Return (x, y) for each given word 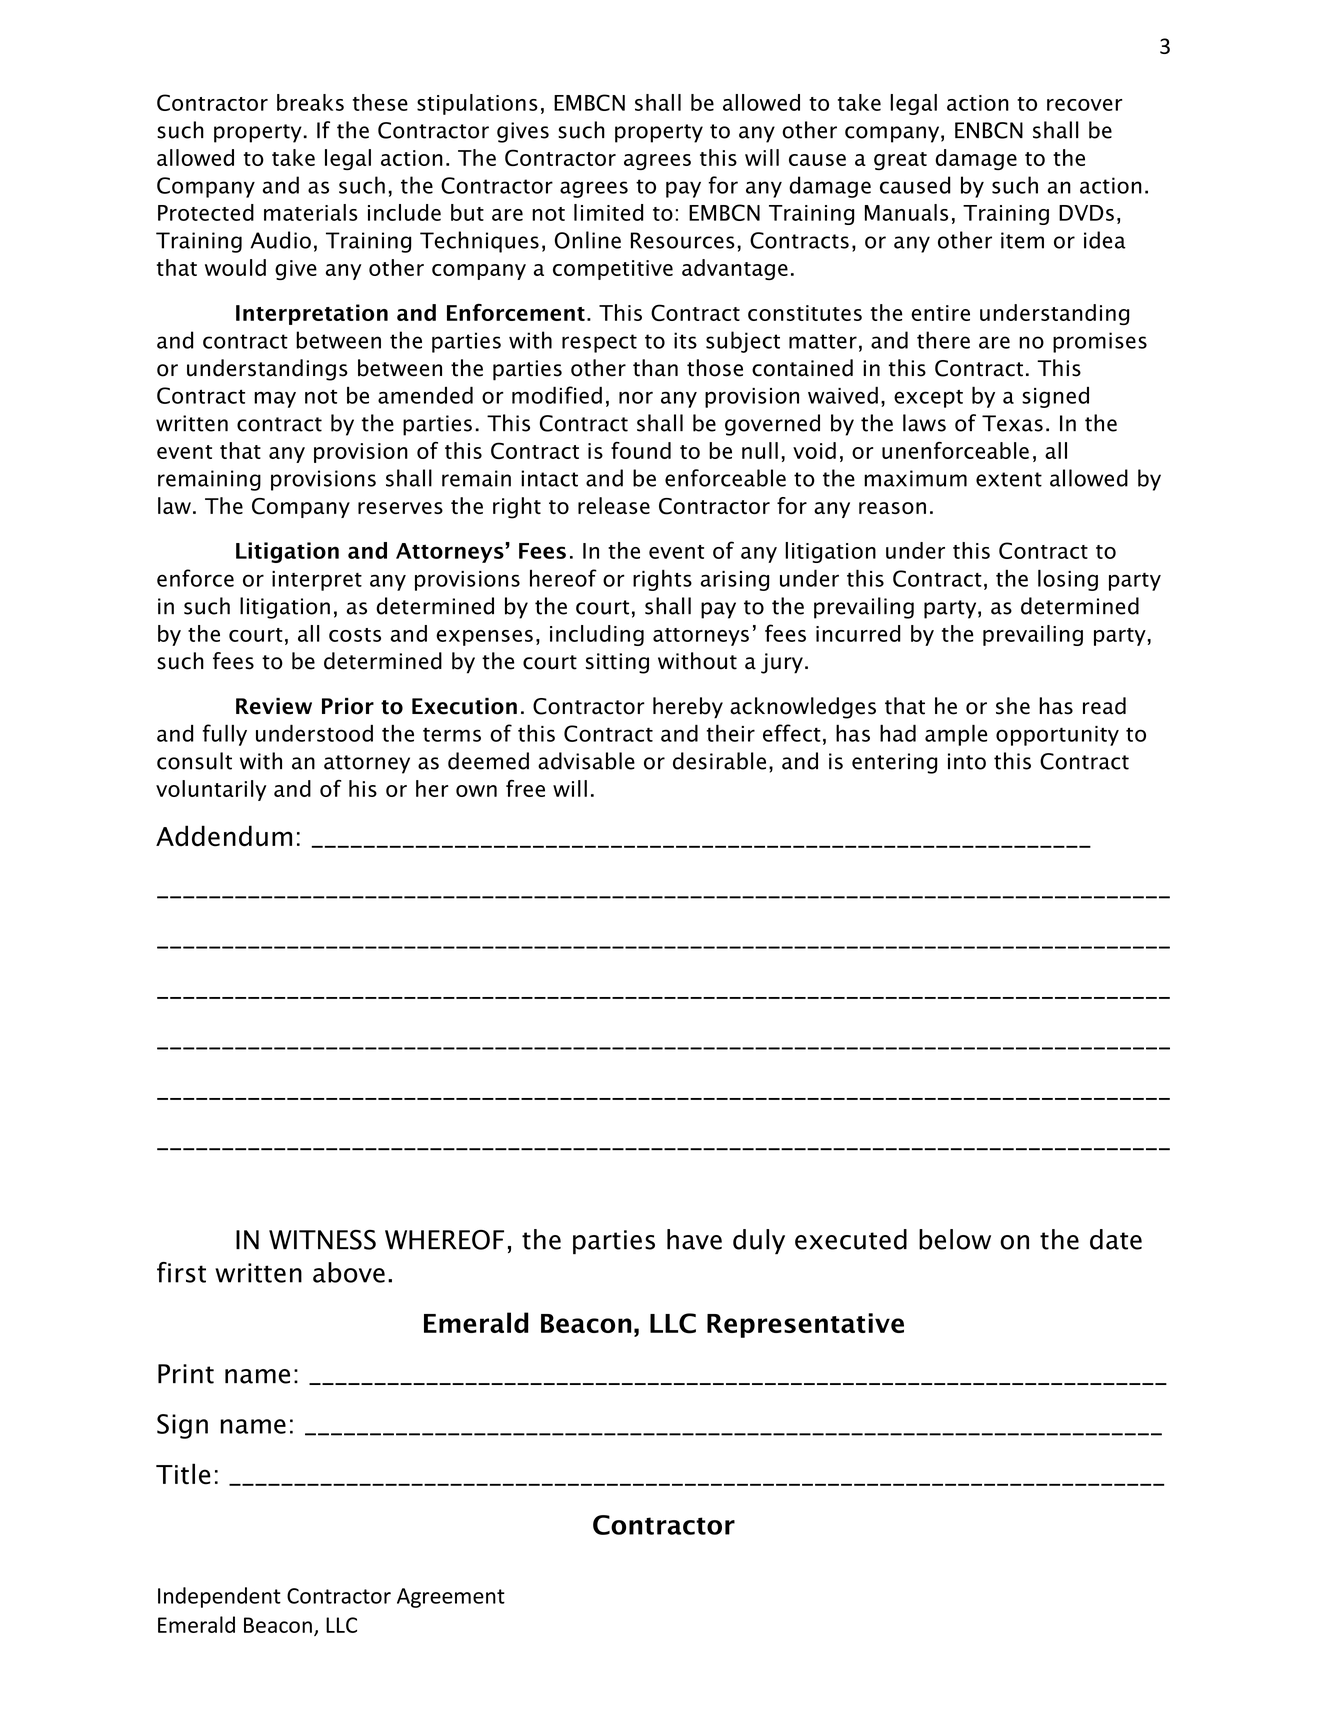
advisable (586, 761)
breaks (310, 102)
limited (608, 212)
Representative (805, 1325)
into (967, 761)
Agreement (451, 1598)
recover (1084, 105)
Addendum (224, 836)
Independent (219, 1597)
